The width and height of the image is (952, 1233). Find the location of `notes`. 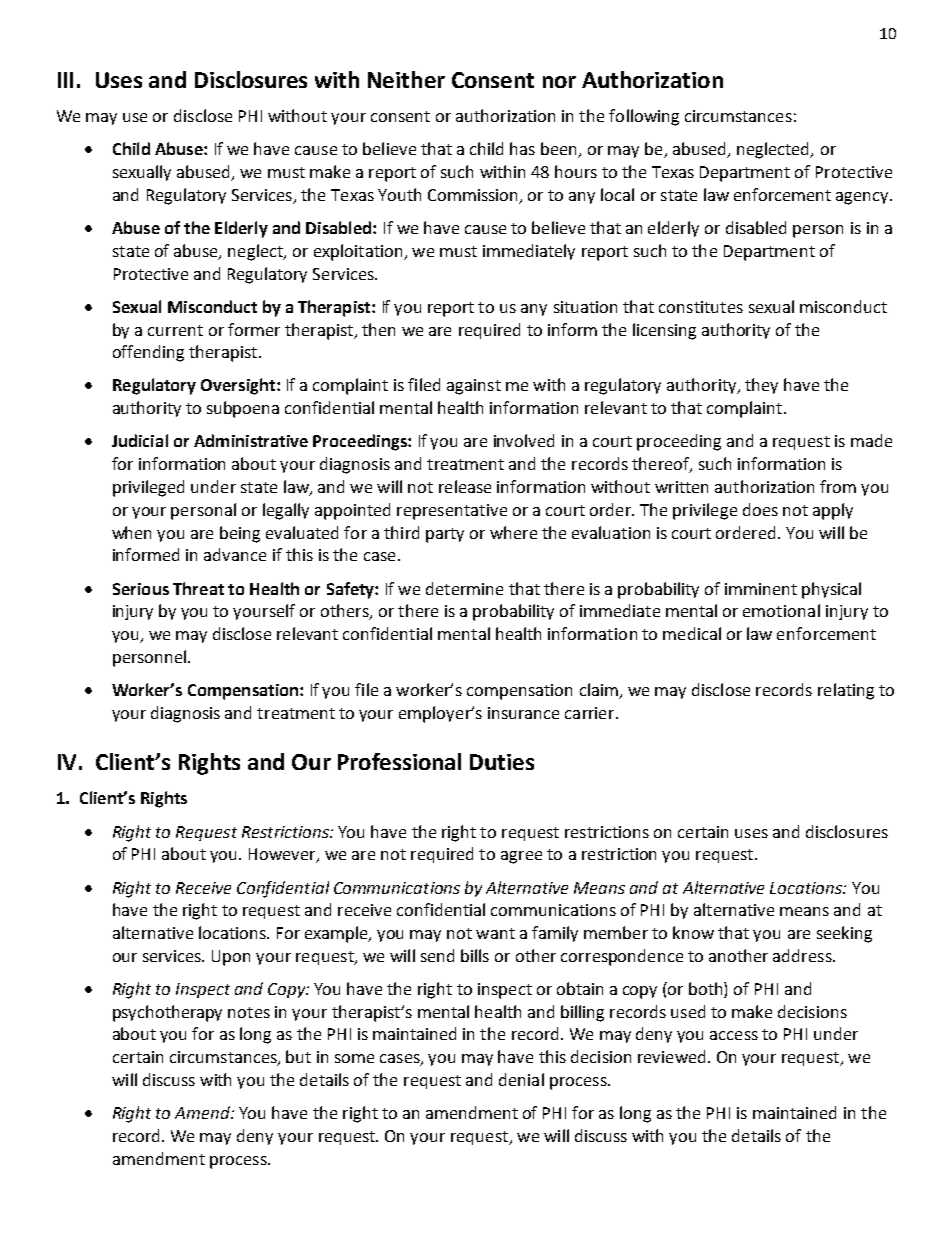

notes is located at coordinates (249, 1012).
